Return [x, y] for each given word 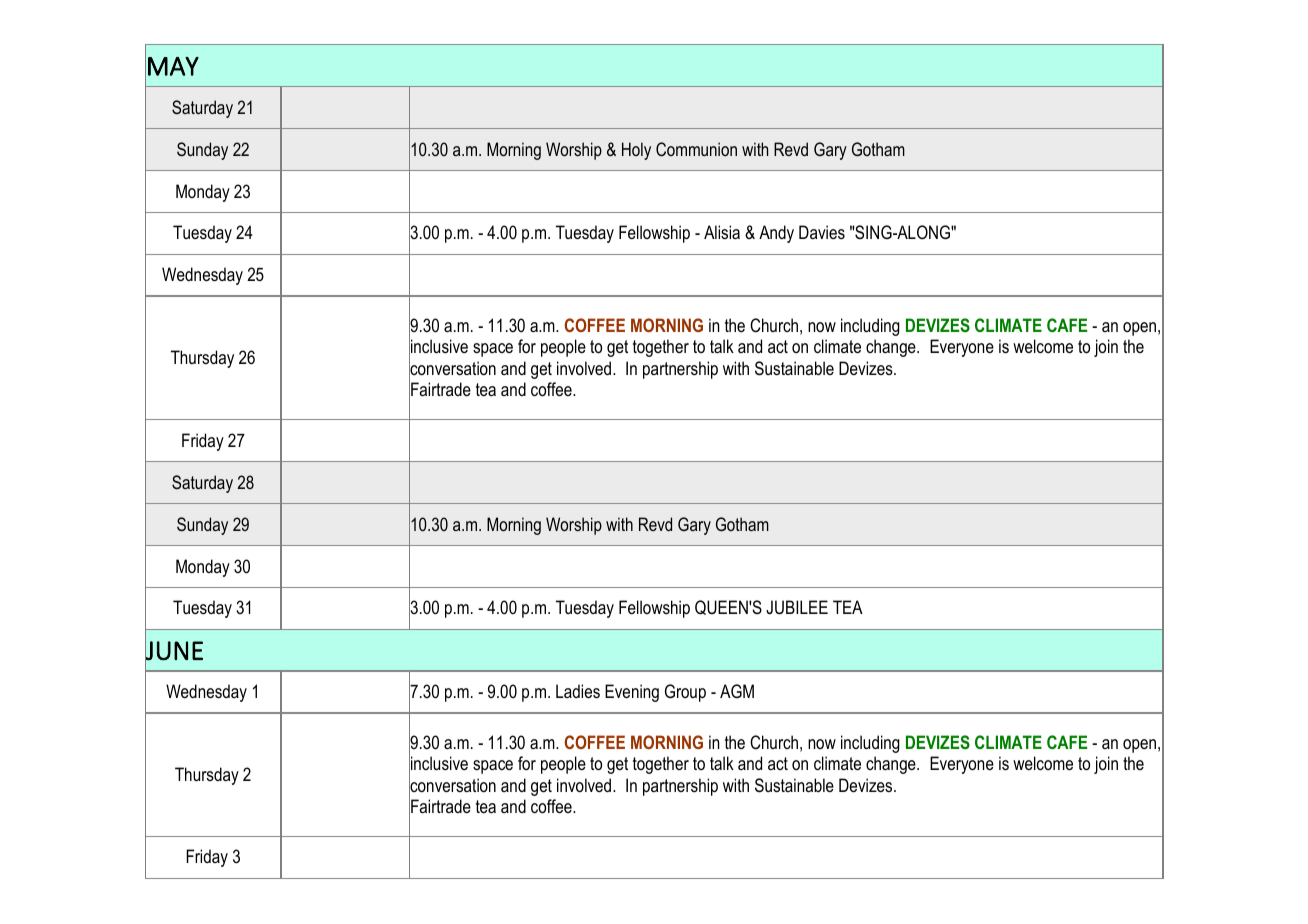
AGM [737, 691]
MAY [173, 66]
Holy [636, 151]
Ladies [578, 691]
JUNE [174, 650]
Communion [696, 149]
